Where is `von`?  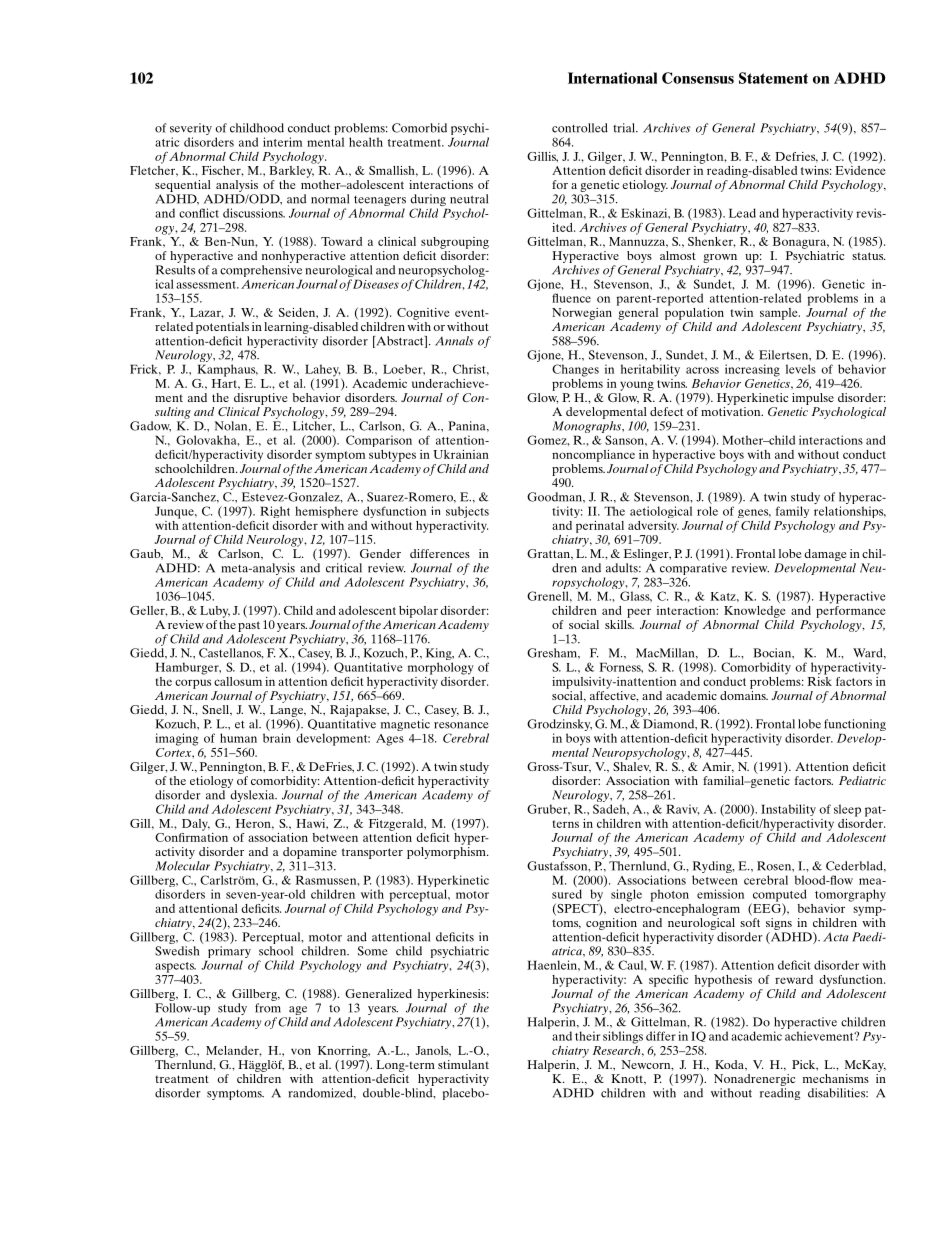 von is located at coordinates (301, 1051).
